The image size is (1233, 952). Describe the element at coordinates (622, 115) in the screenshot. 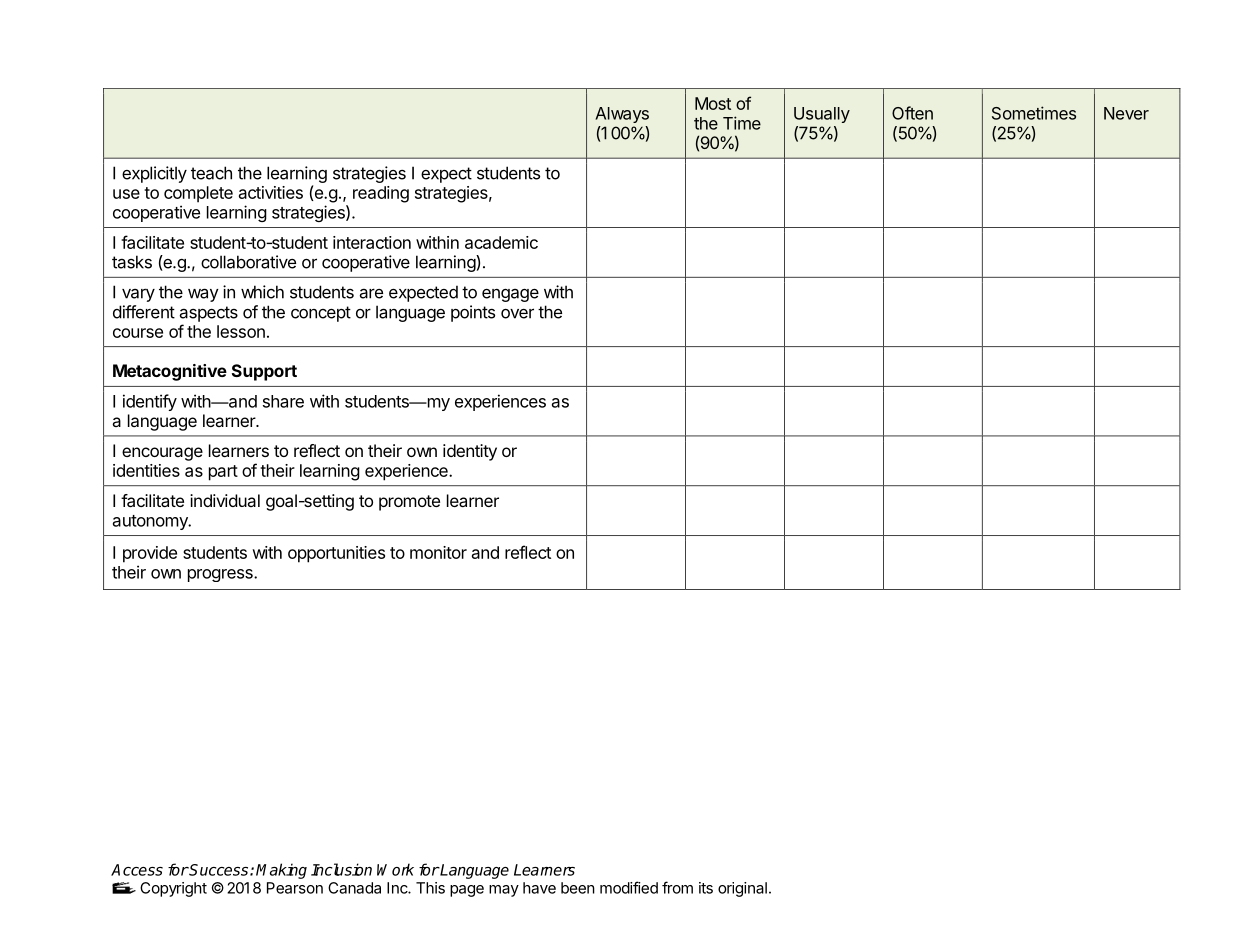

I see `Always` at that location.
